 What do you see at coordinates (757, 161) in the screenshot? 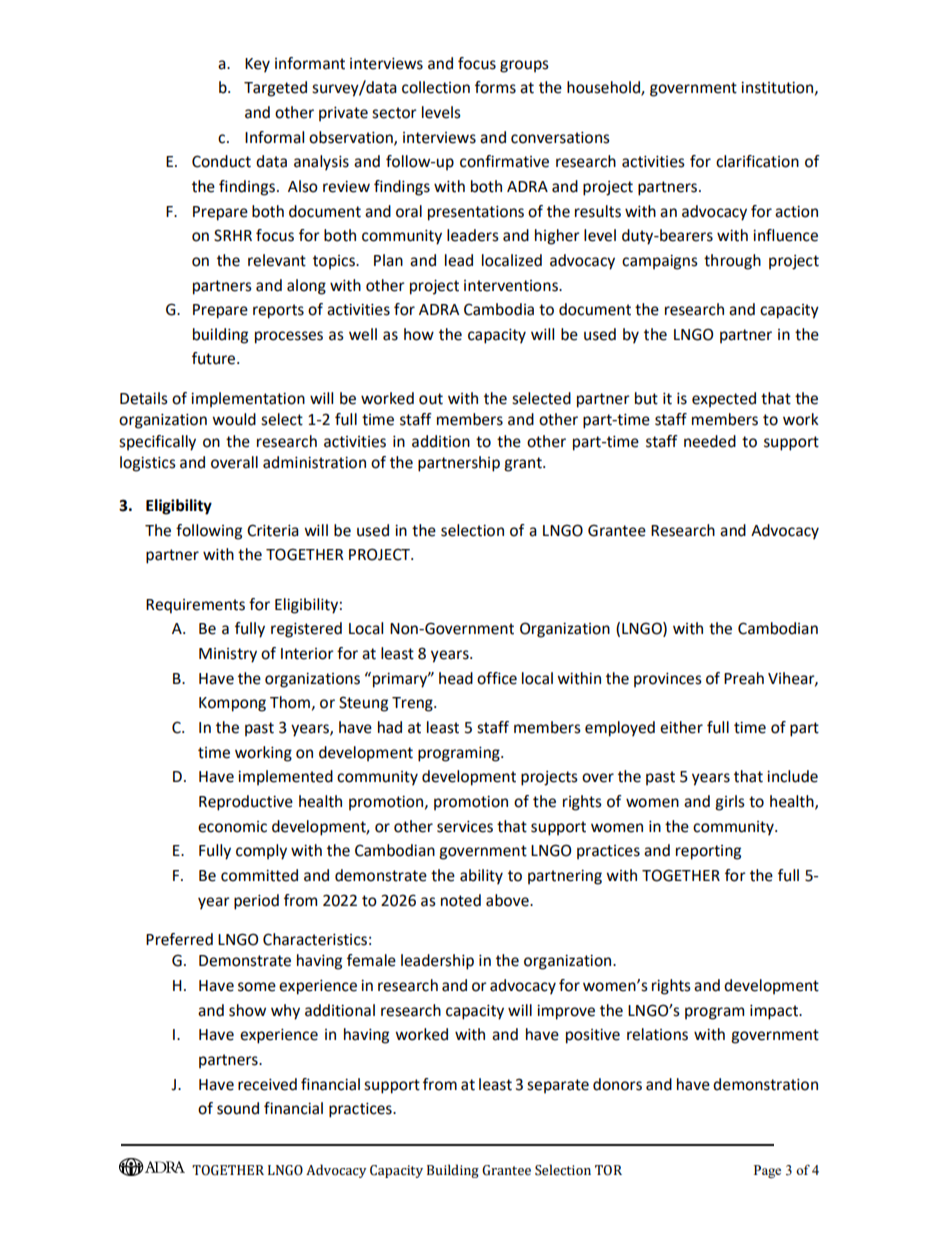
I see `clarification` at bounding box center [757, 161].
